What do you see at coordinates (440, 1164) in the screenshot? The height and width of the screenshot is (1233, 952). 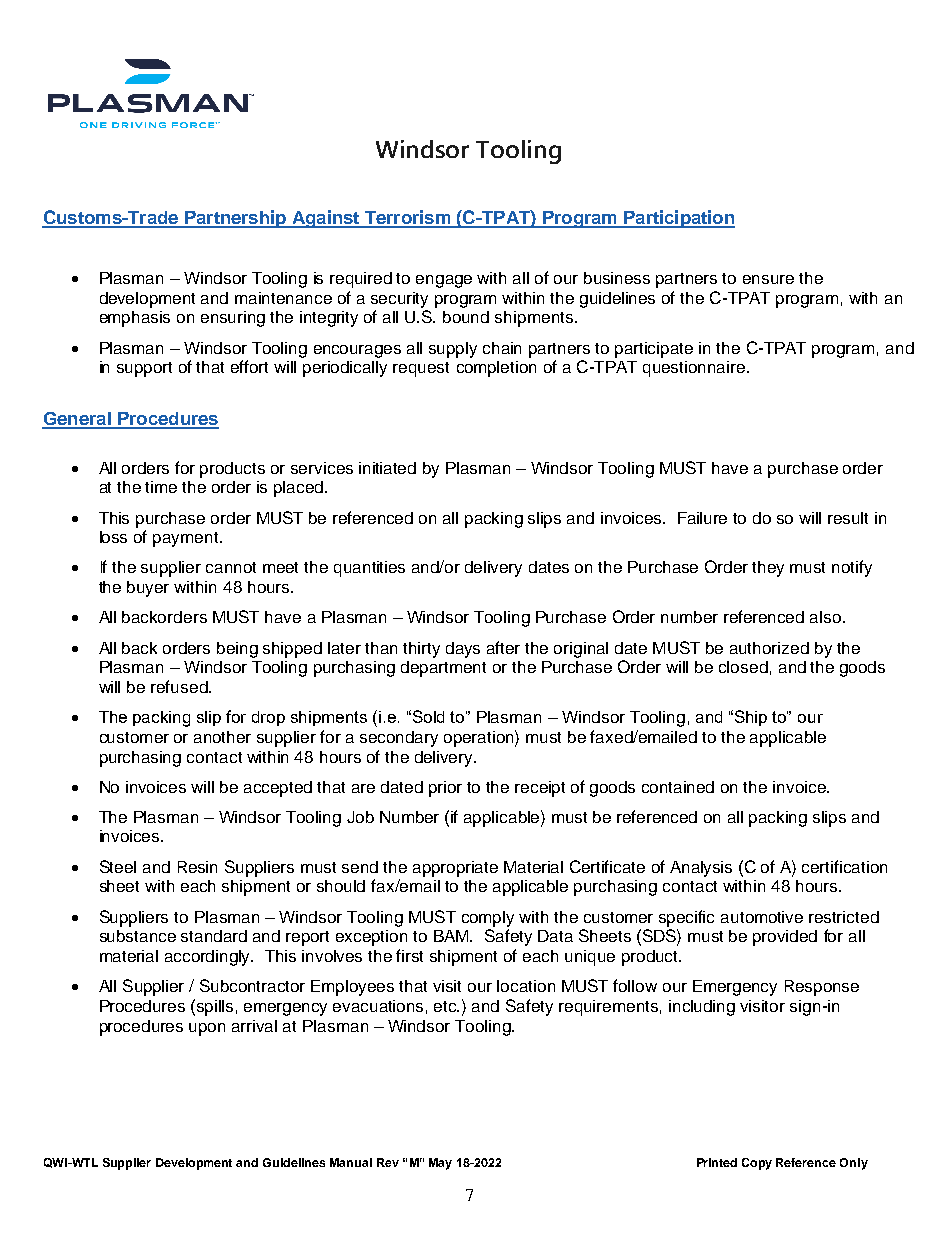 I see `May` at bounding box center [440, 1164].
